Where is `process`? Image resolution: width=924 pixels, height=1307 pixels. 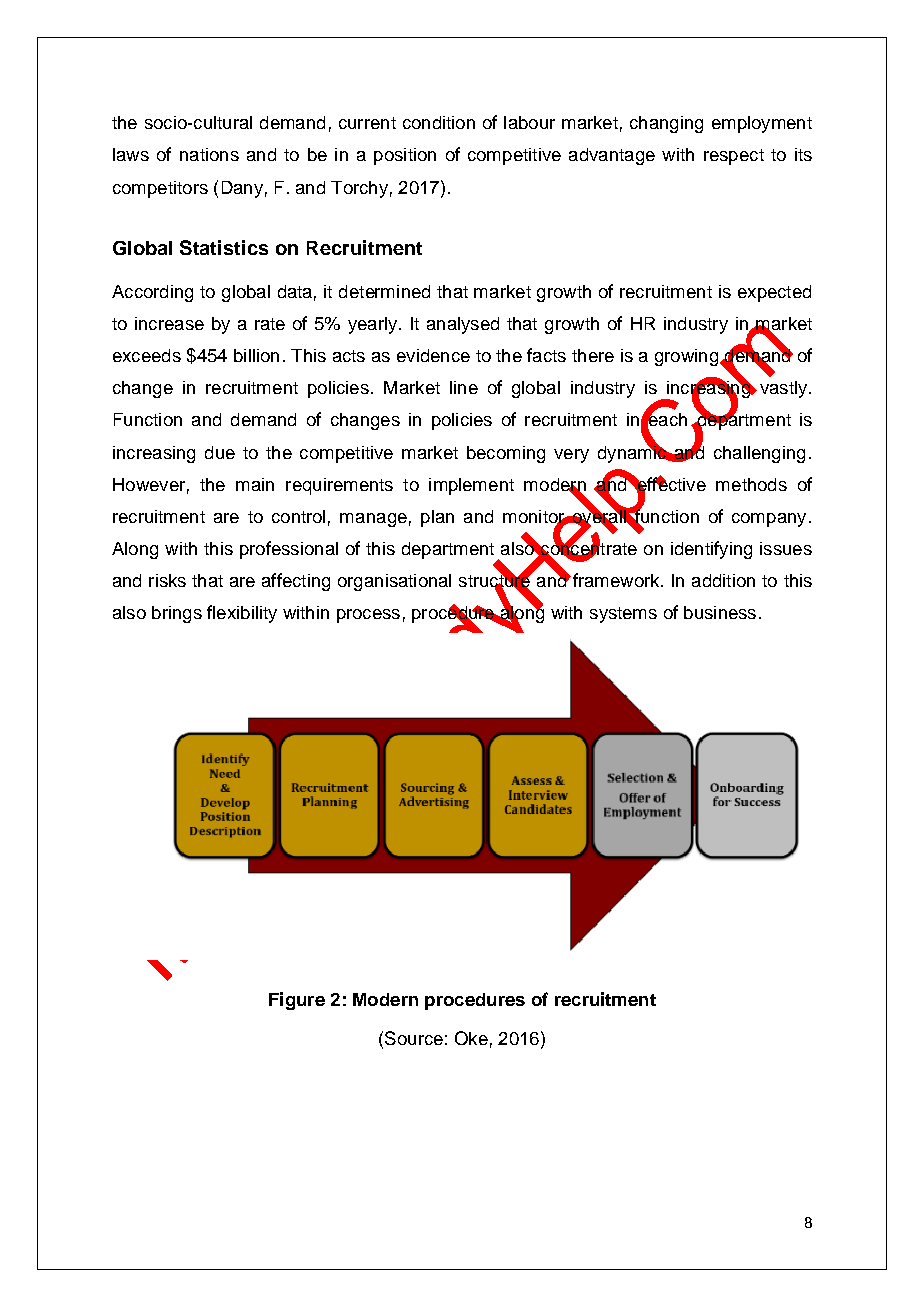 process is located at coordinates (368, 616).
